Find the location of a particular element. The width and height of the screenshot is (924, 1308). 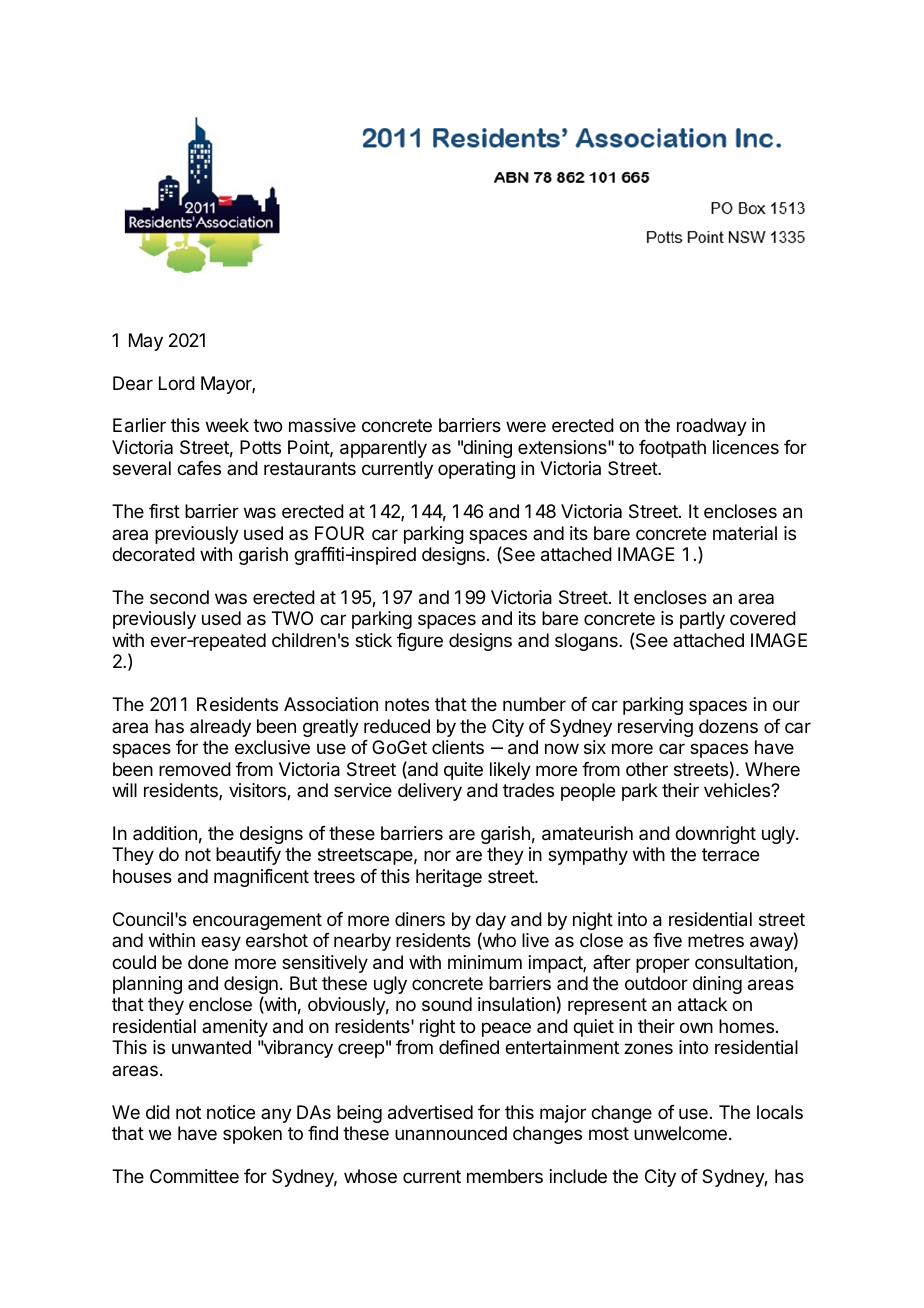

other is located at coordinates (647, 769).
